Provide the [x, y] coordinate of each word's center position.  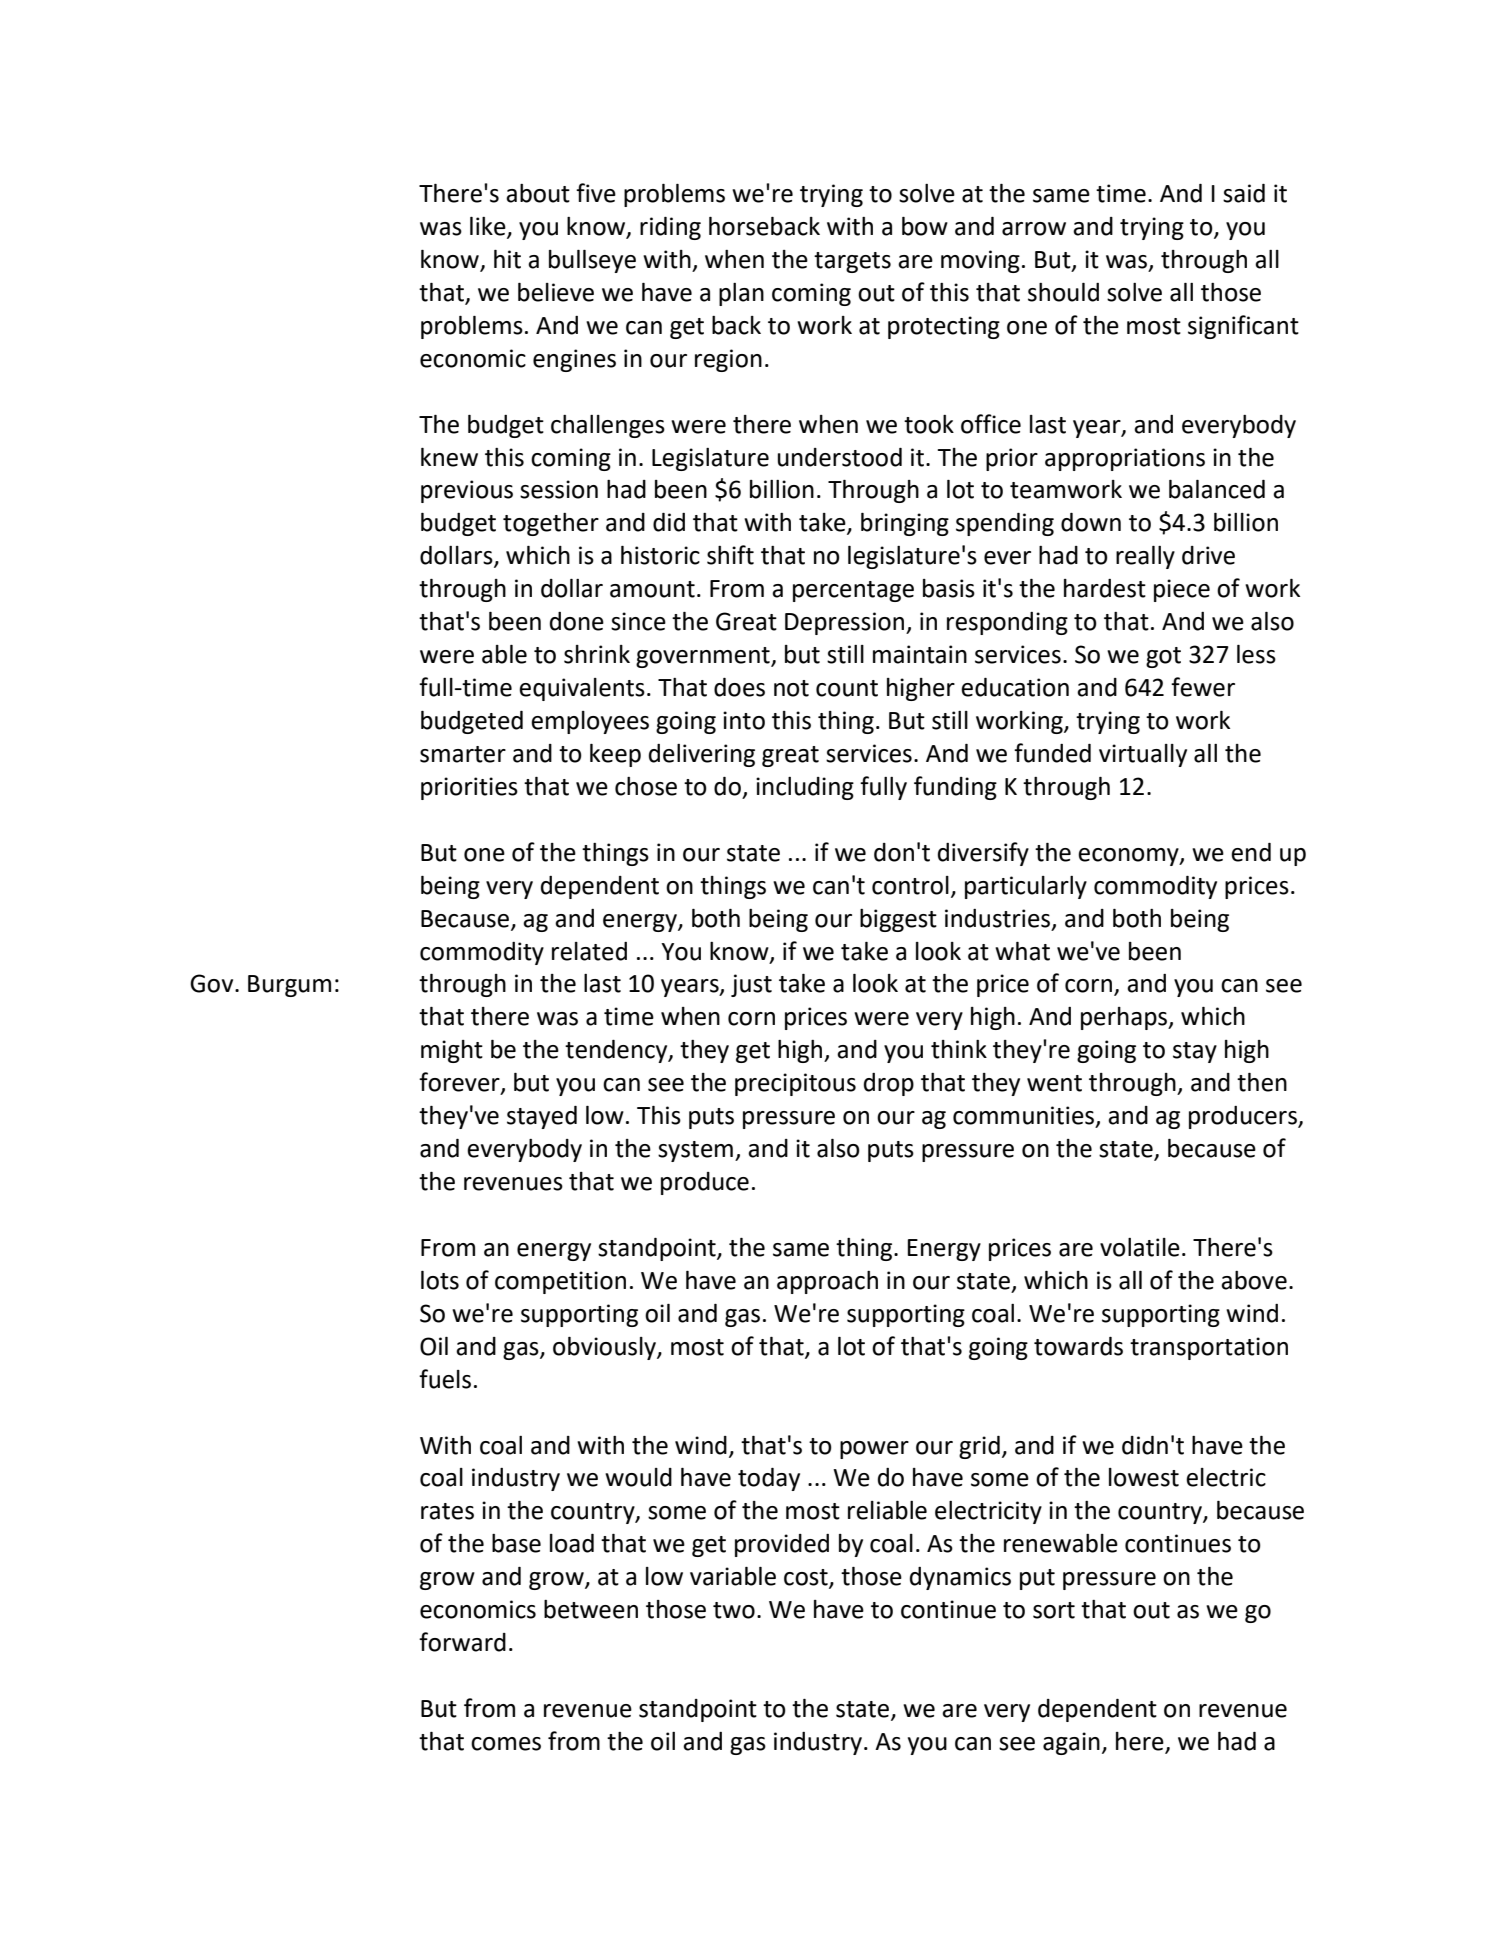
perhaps [1125, 1018]
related [589, 951]
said [1244, 193]
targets [852, 262]
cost [807, 1578]
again [1071, 1743]
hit [507, 259]
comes [506, 1744]
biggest [898, 920]
